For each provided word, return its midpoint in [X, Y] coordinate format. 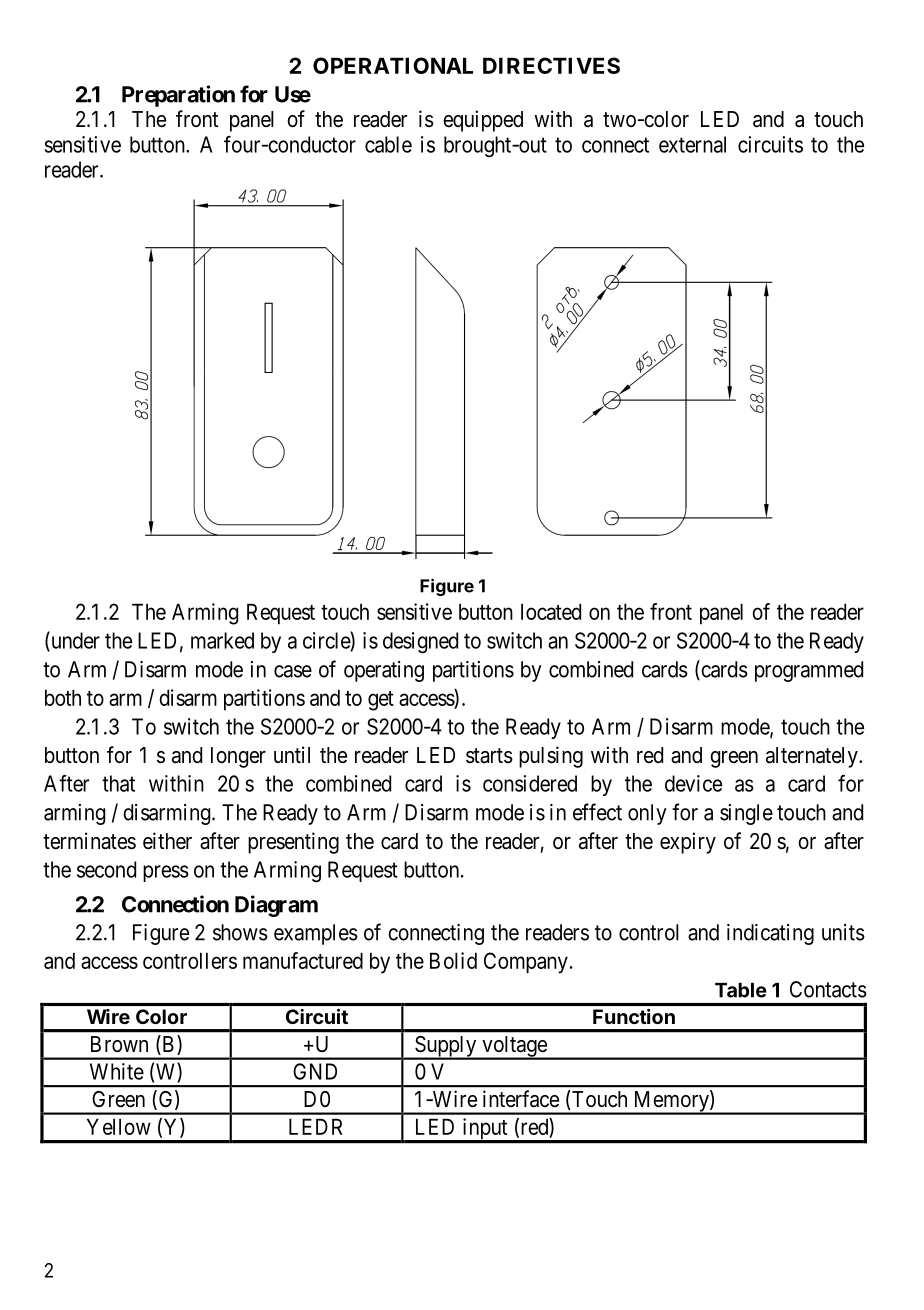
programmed [809, 671]
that [118, 783]
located [551, 611]
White [117, 1071]
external [692, 144]
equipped [483, 121]
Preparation [178, 96]
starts [489, 756]
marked [222, 640]
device [693, 783]
